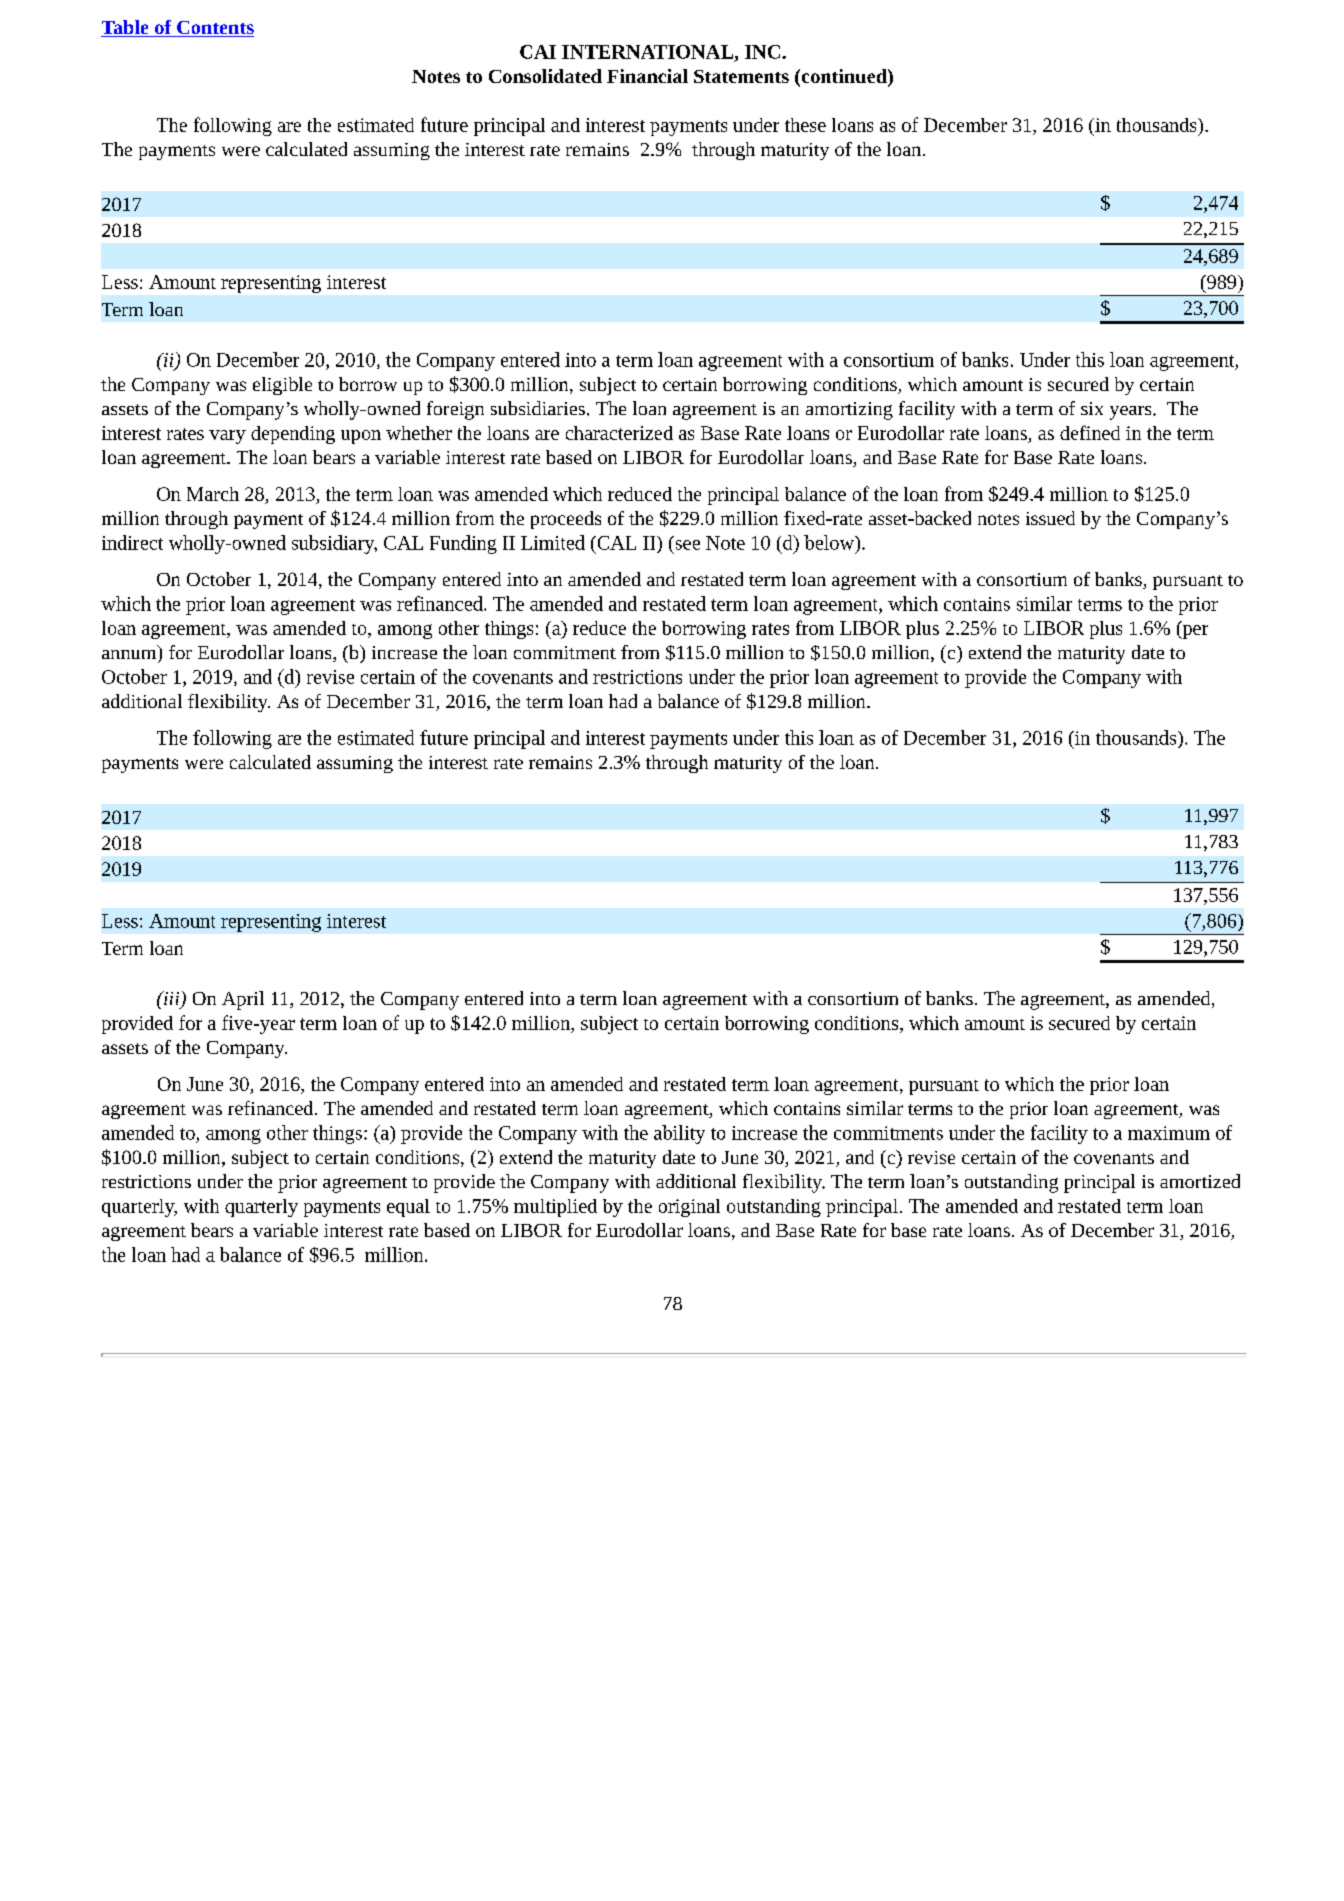 This screenshot has width=1344, height=1901. What do you see at coordinates (129, 654) in the screenshot?
I see `annum` at bounding box center [129, 654].
